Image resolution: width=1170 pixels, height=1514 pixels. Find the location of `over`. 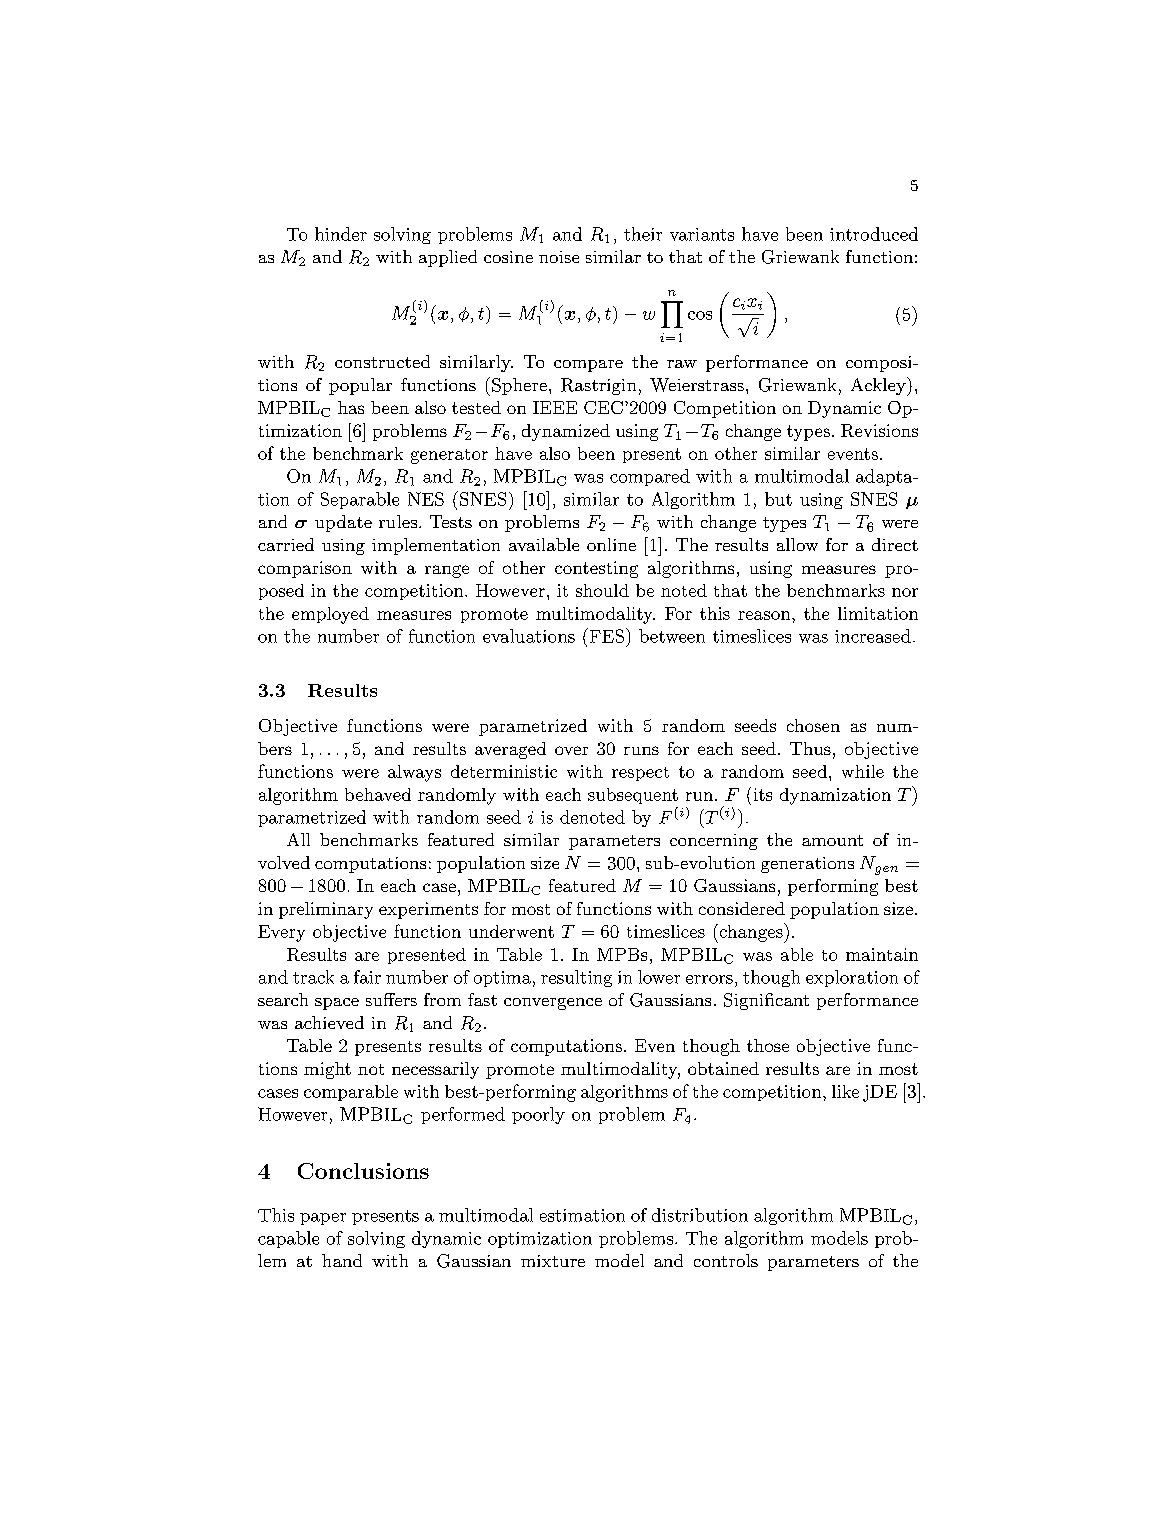

over is located at coordinates (571, 750).
